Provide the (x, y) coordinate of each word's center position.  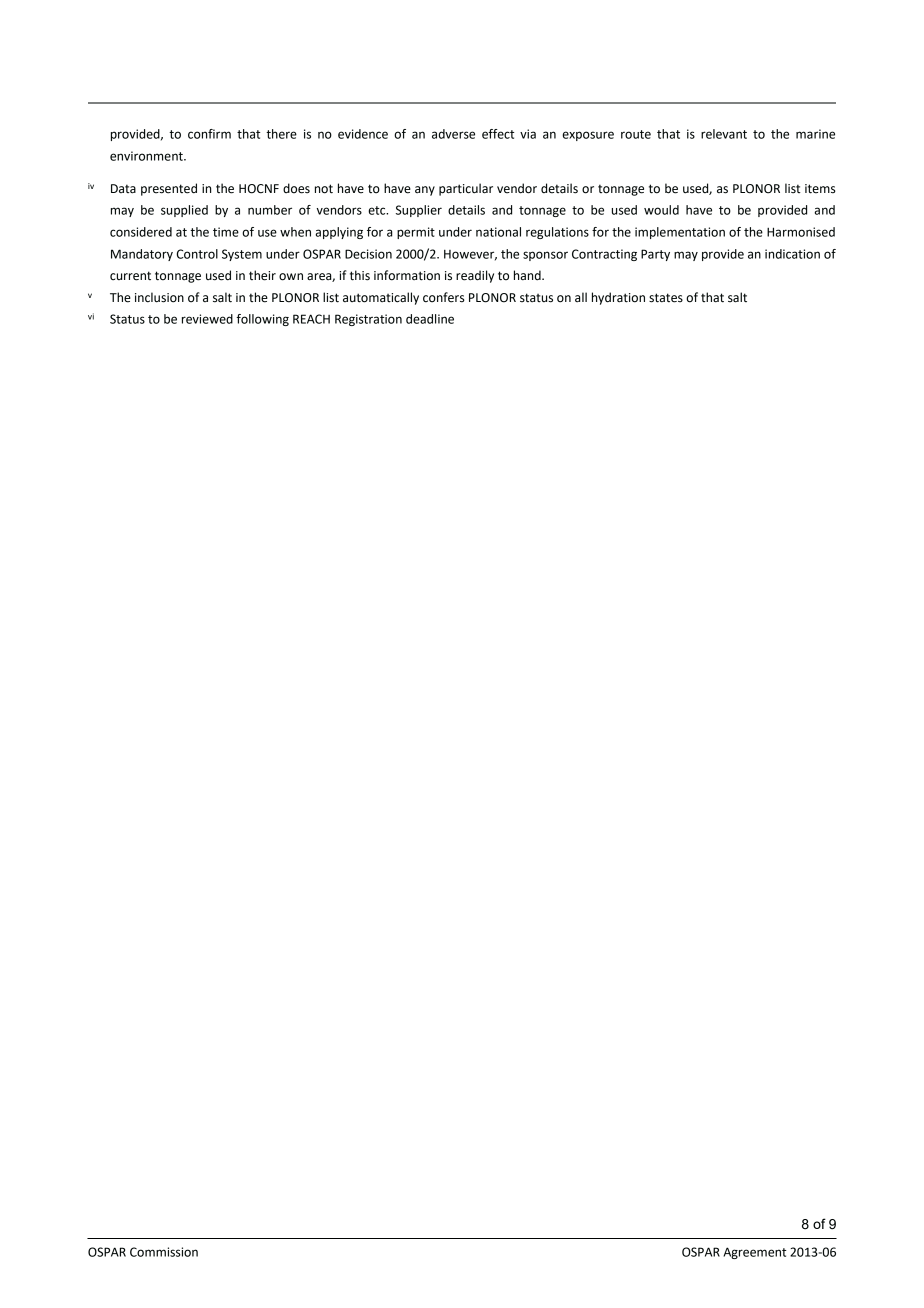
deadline (430, 319)
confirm (209, 134)
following (262, 320)
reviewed (207, 319)
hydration (618, 298)
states (666, 298)
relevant (724, 134)
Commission (164, 1252)
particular (466, 189)
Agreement (755, 1253)
